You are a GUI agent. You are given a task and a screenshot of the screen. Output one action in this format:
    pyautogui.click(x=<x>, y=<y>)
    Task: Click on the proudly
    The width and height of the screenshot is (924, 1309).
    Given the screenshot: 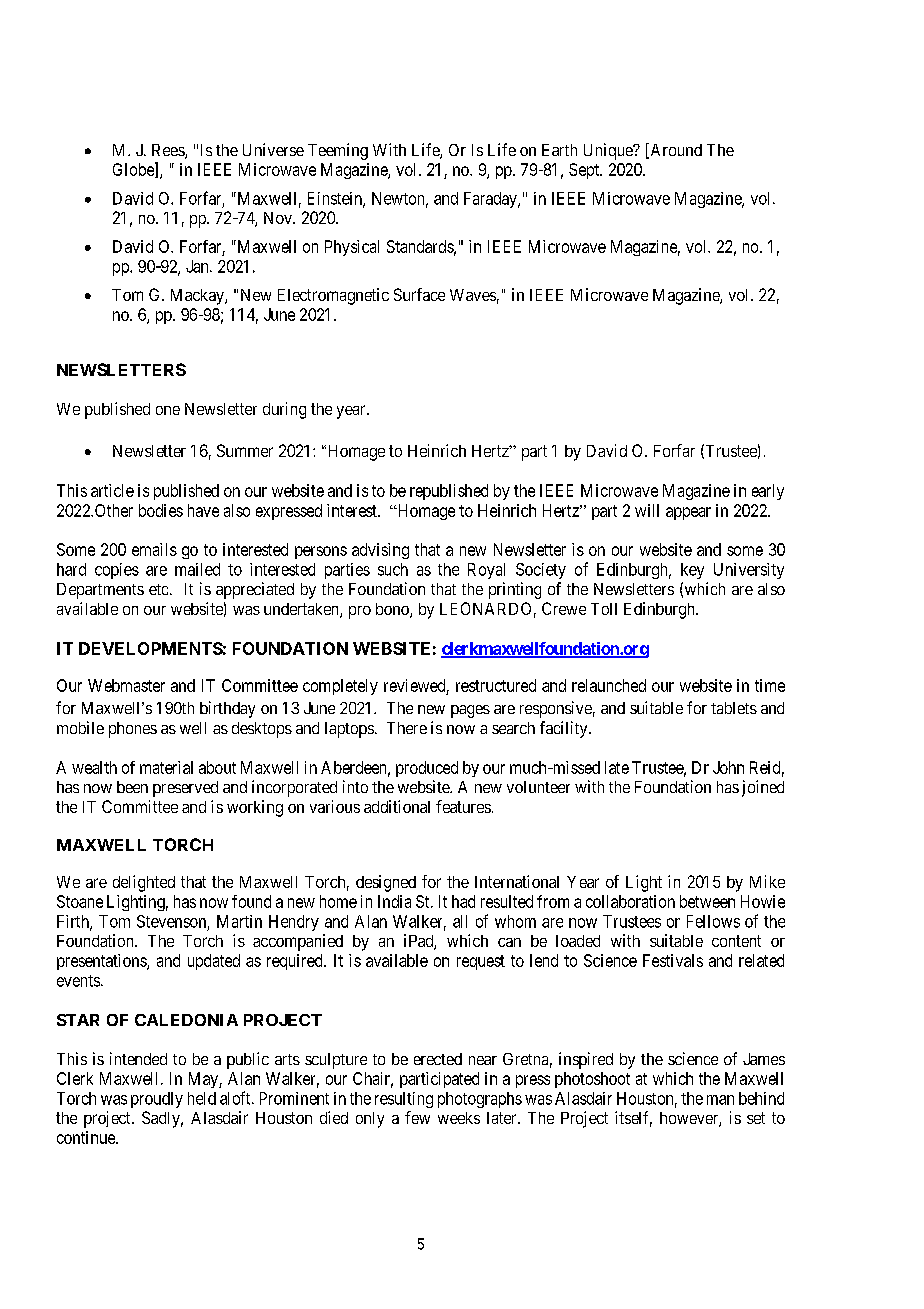 What is the action you would take?
    pyautogui.click(x=157, y=1100)
